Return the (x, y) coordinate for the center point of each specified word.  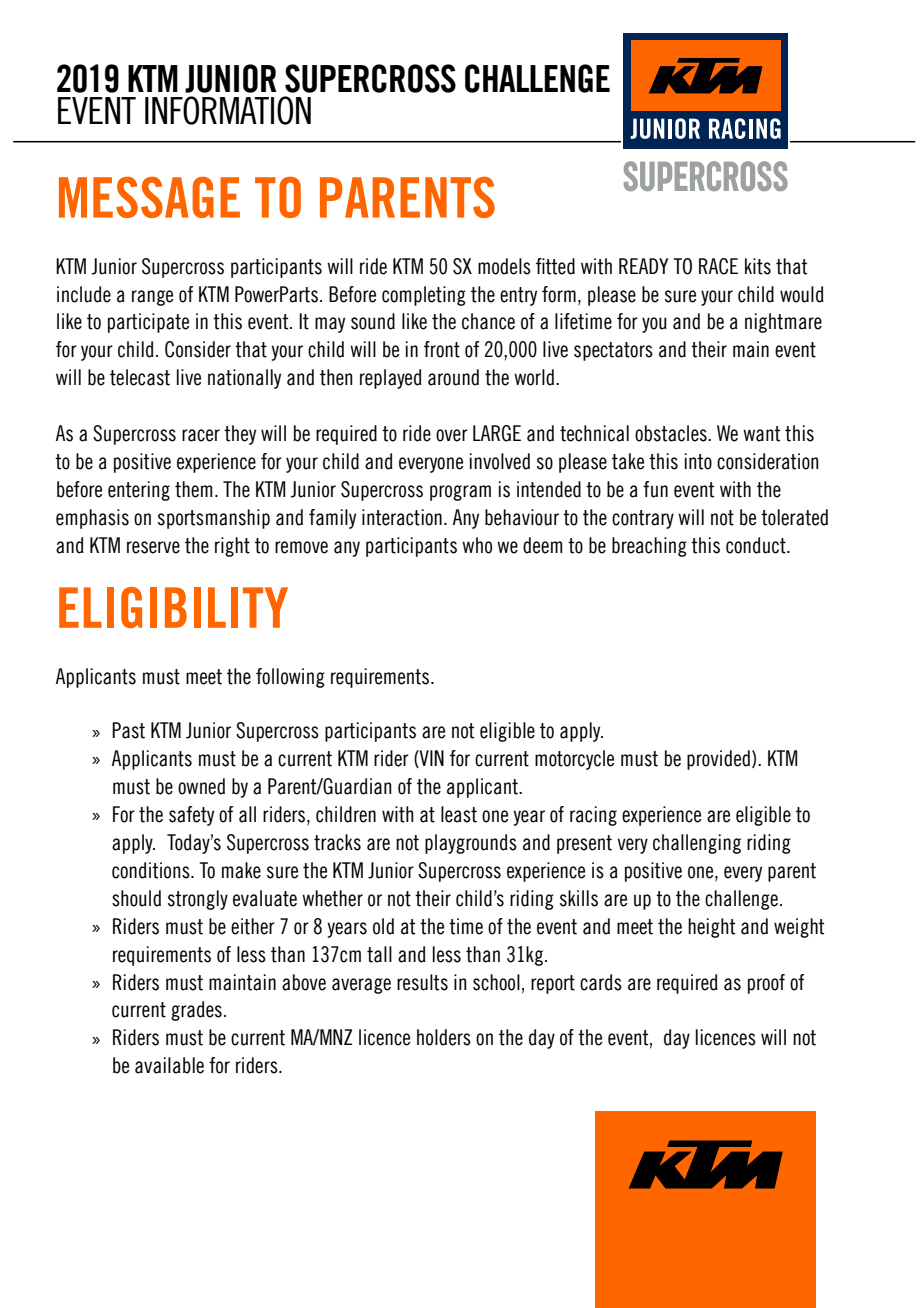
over (452, 435)
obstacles (672, 433)
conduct (757, 545)
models (504, 266)
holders (444, 1037)
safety (191, 816)
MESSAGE (149, 197)
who (477, 545)
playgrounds (471, 844)
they (240, 435)
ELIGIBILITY (173, 607)
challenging (697, 844)
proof (766, 984)
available (169, 1065)
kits (758, 266)
